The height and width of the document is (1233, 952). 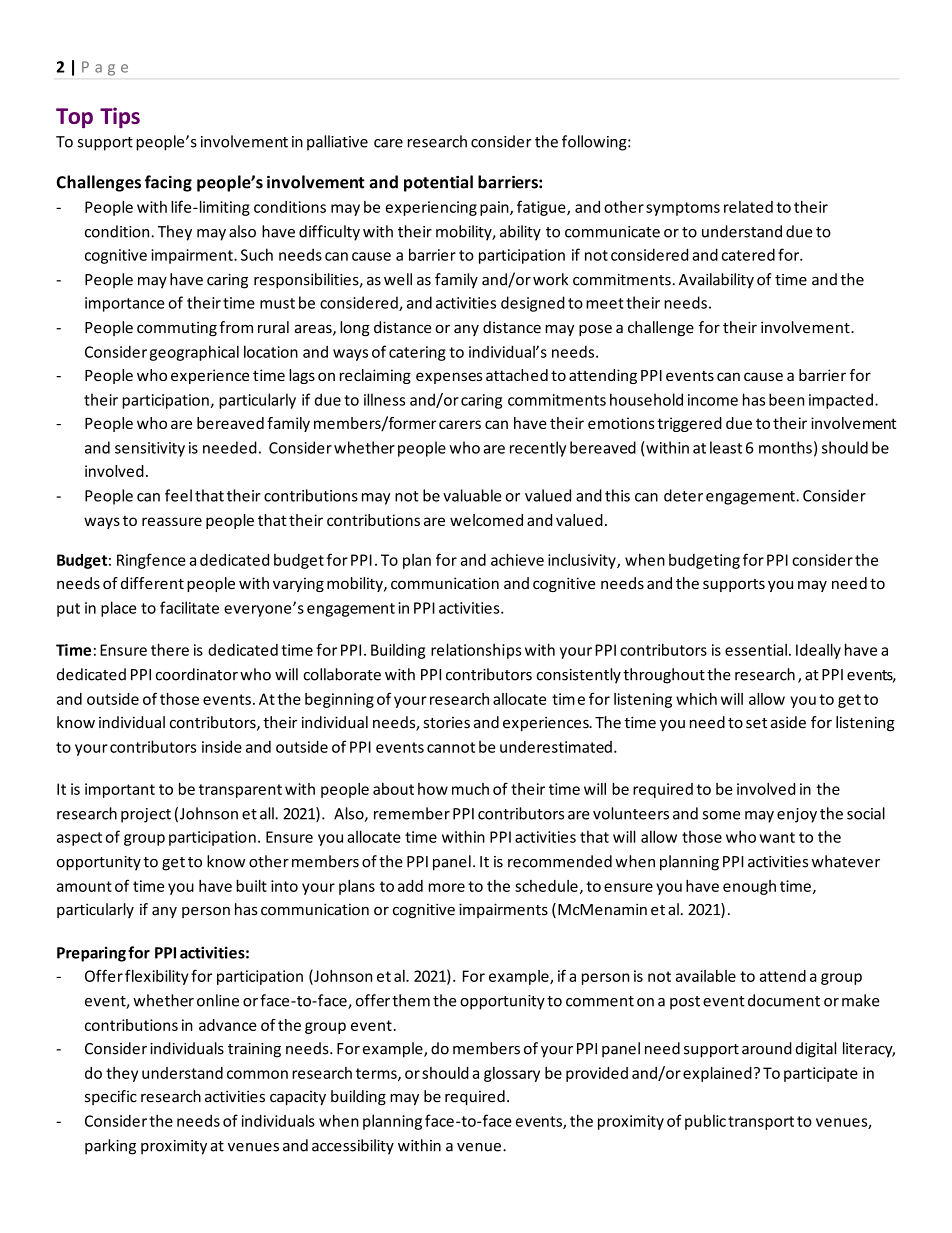 What do you see at coordinates (111, 1097) in the document?
I see `specific` at bounding box center [111, 1097].
